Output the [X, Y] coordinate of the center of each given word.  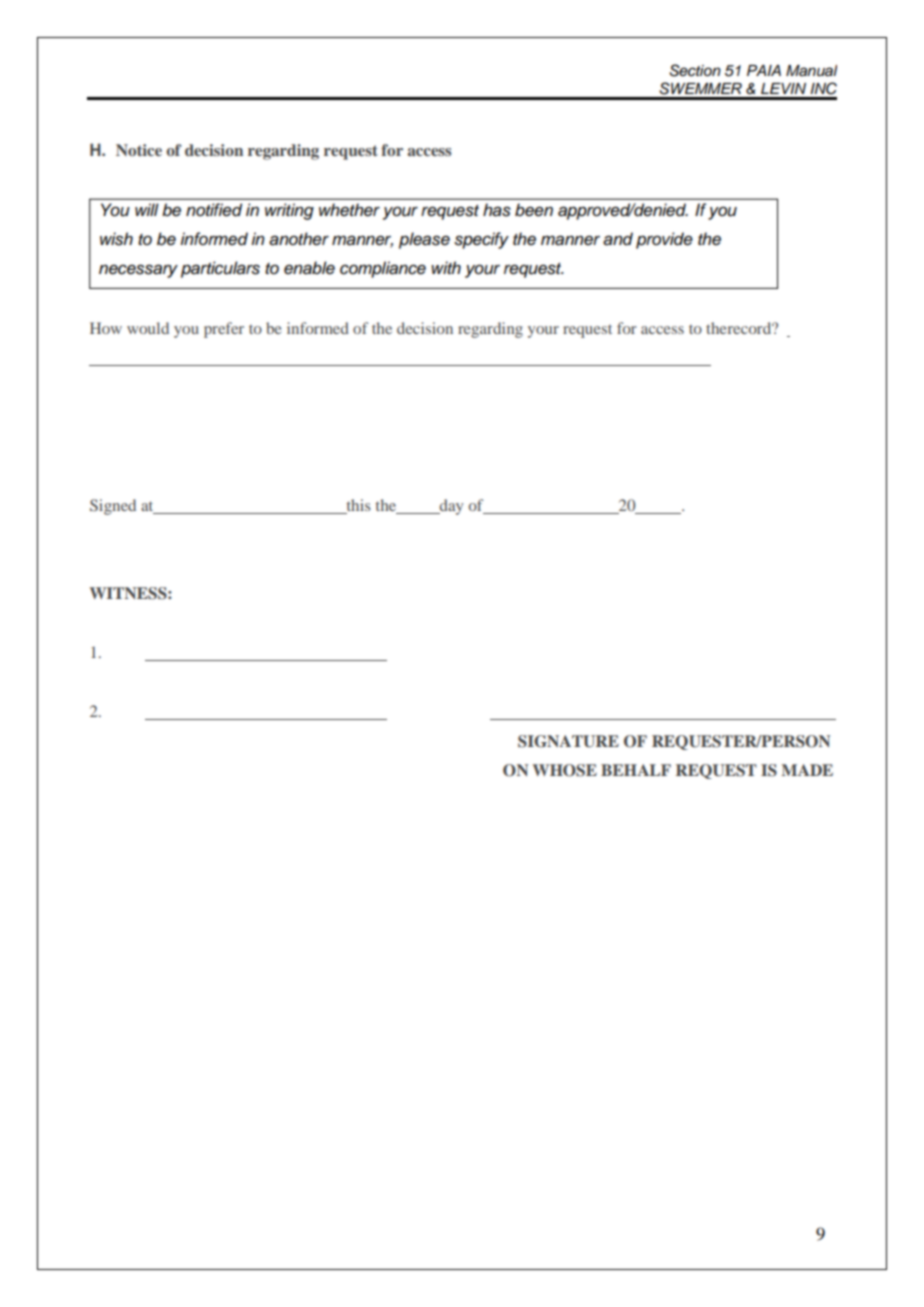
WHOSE [565, 770]
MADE [807, 770]
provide [664, 240]
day [450, 507]
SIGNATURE [568, 741]
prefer [224, 330]
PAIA [764, 70]
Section [695, 70]
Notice [139, 150]
